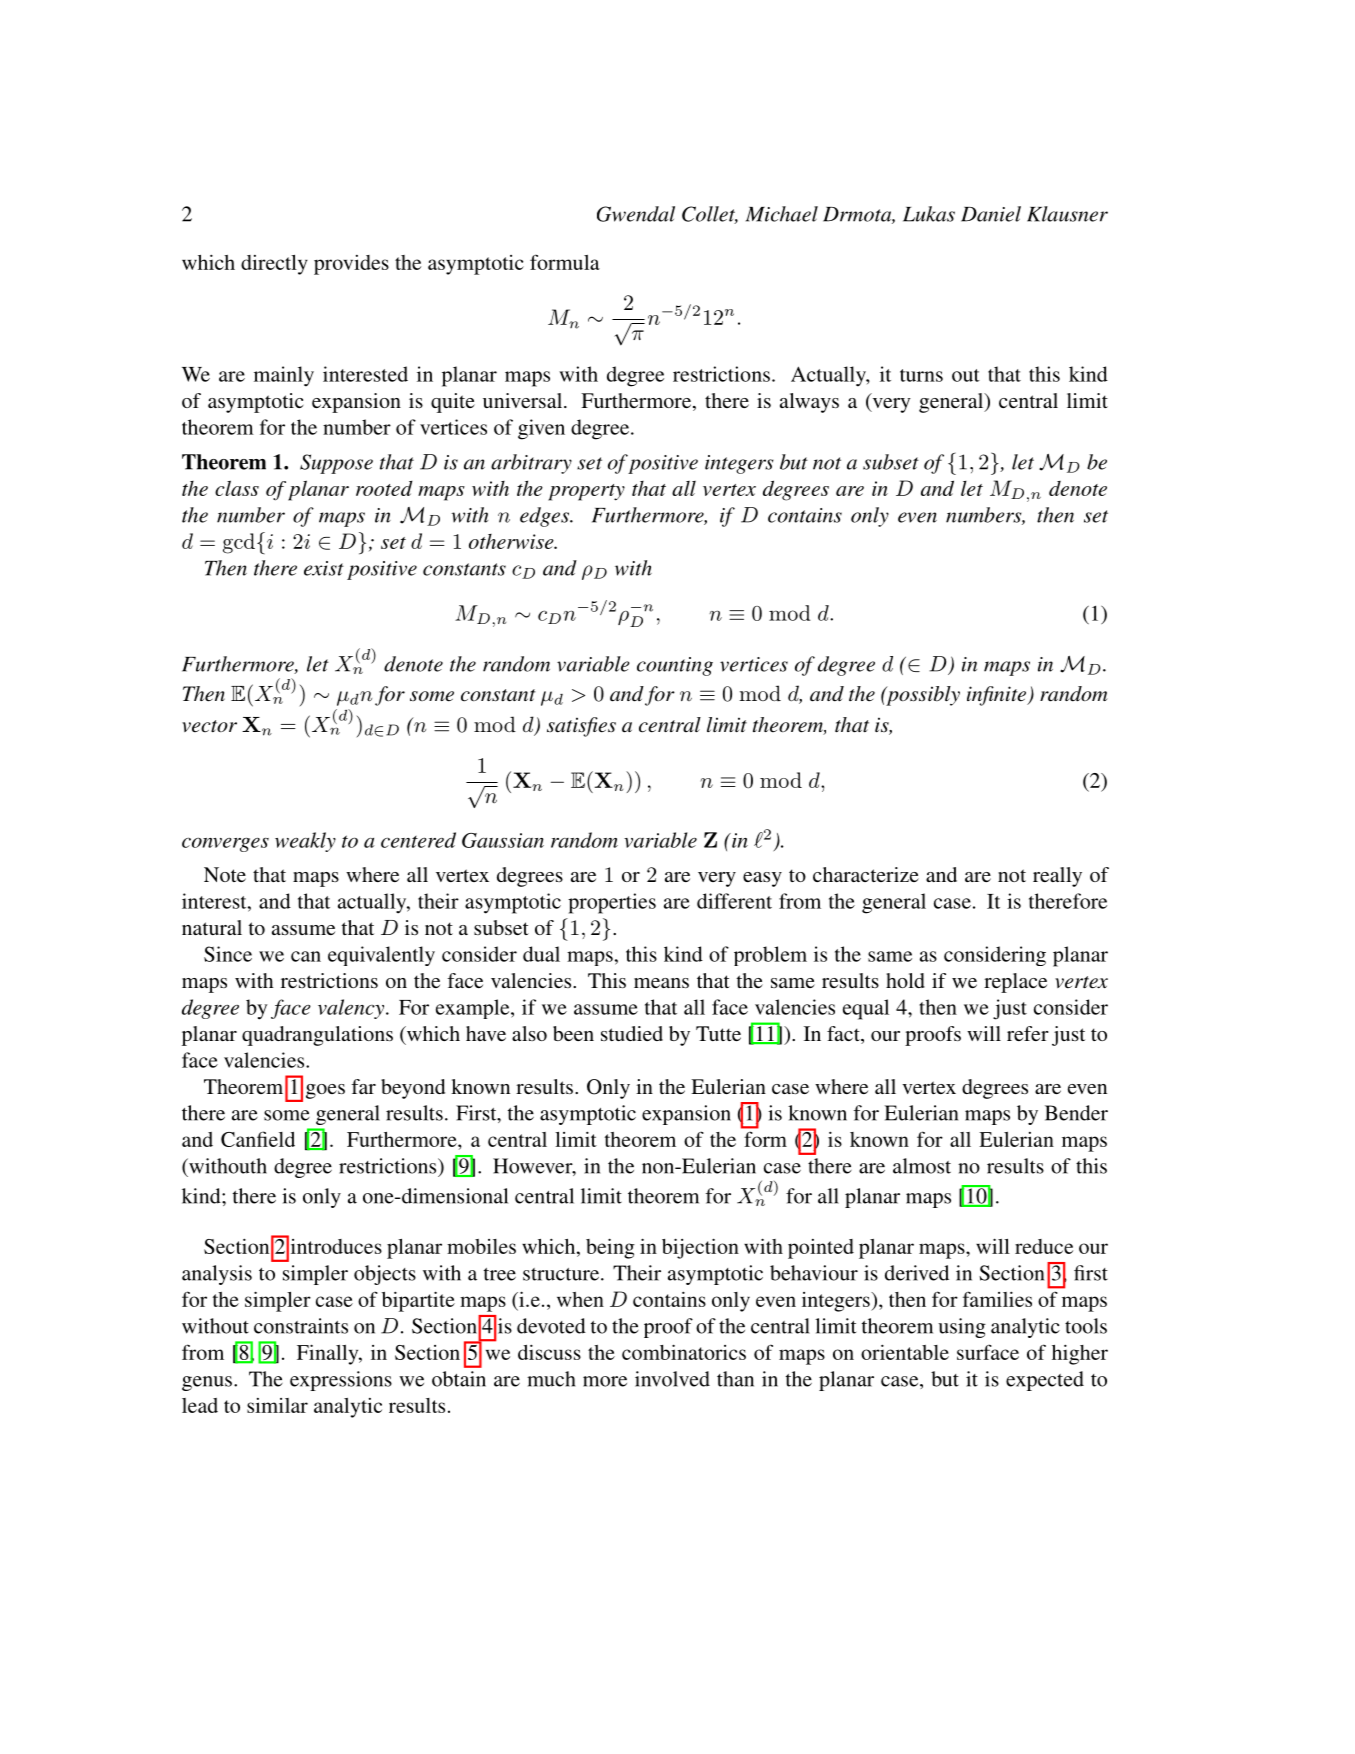  What do you see at coordinates (305, 842) in the screenshot?
I see `weakly` at bounding box center [305, 842].
